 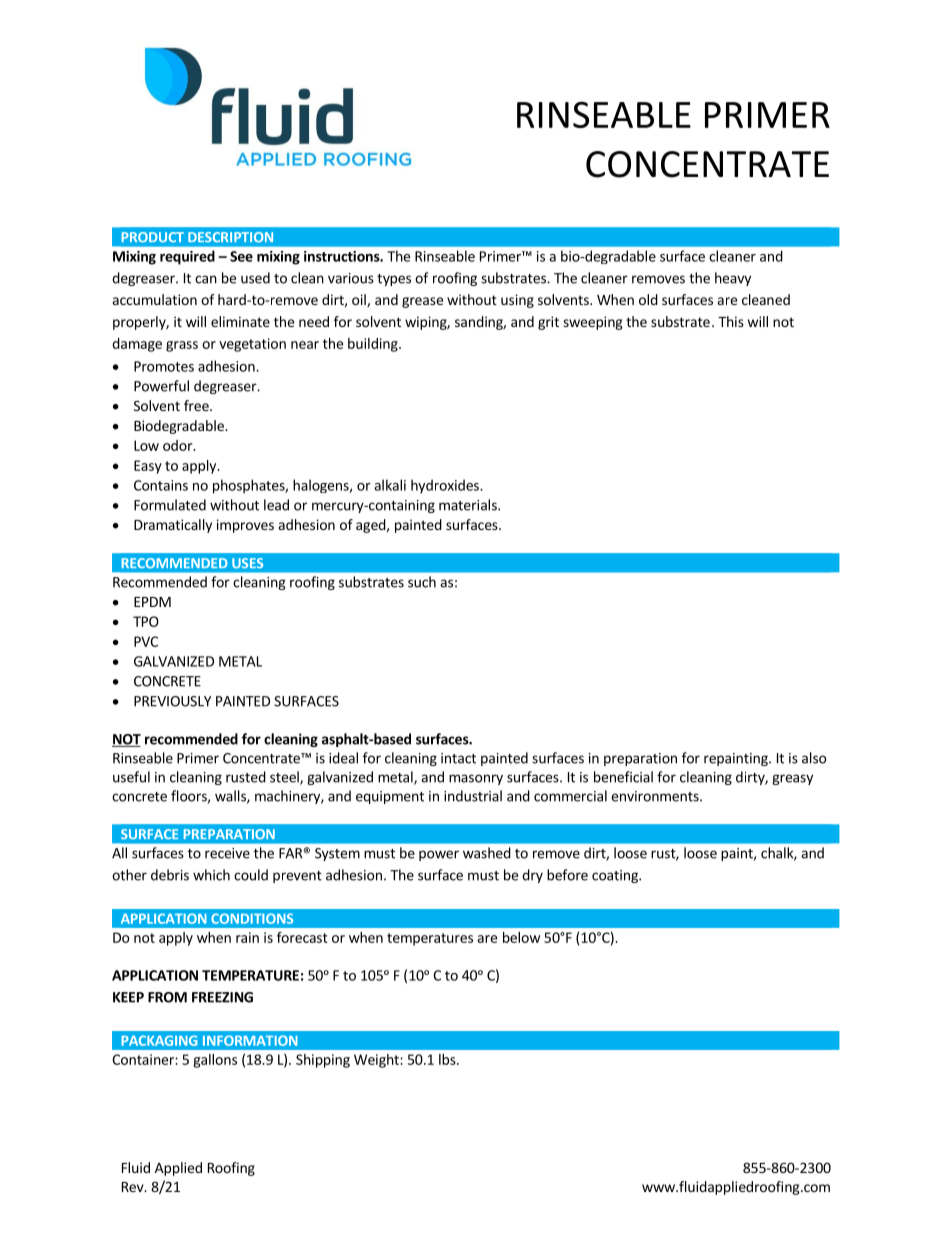 What do you see at coordinates (814, 758) in the document?
I see `also` at bounding box center [814, 758].
